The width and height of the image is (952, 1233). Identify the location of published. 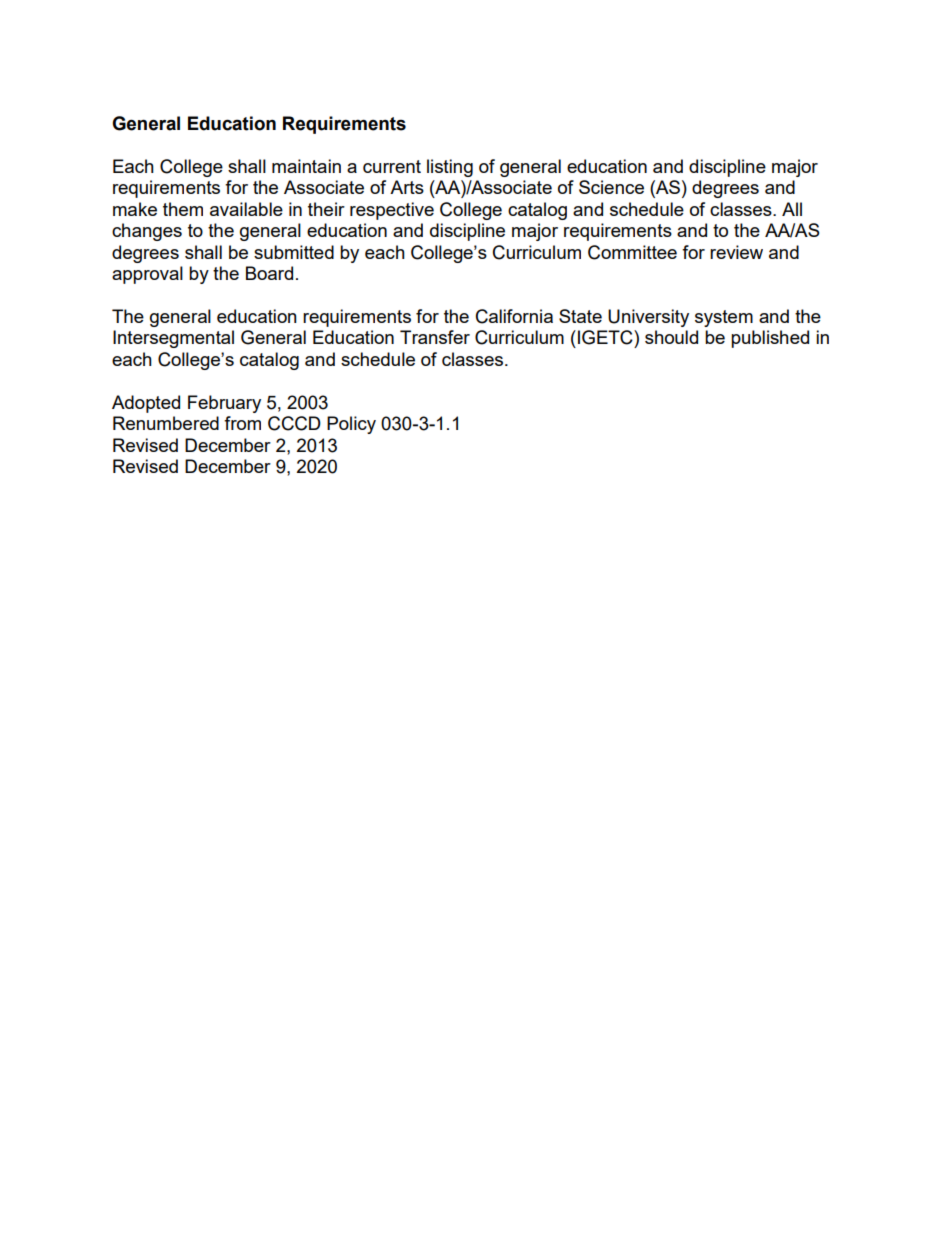
(770, 339).
